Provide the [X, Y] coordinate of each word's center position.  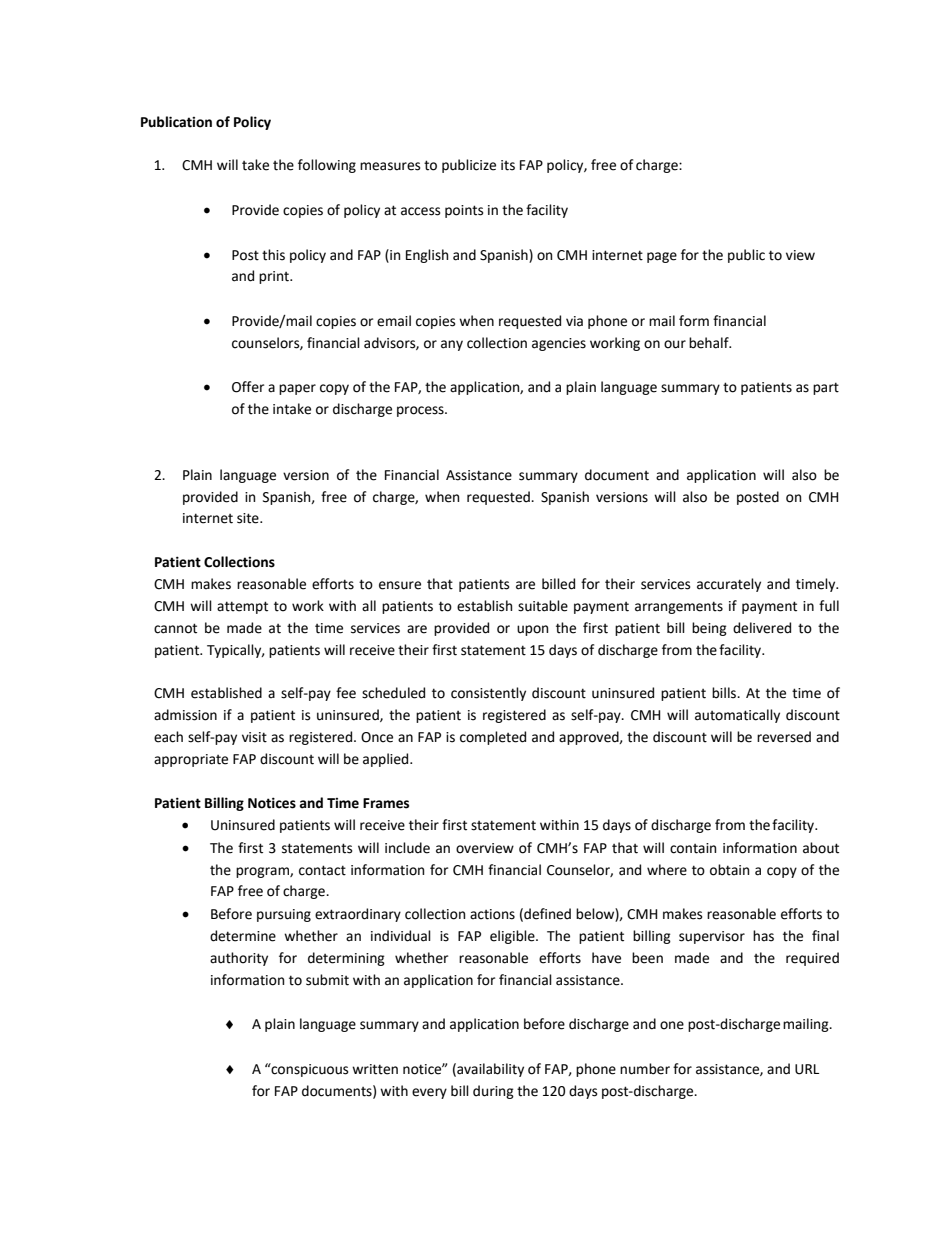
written [375, 1069]
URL [807, 1069]
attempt [242, 607]
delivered [762, 628]
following [327, 166]
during [493, 1092]
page [662, 257]
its [508, 165]
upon [532, 630]
